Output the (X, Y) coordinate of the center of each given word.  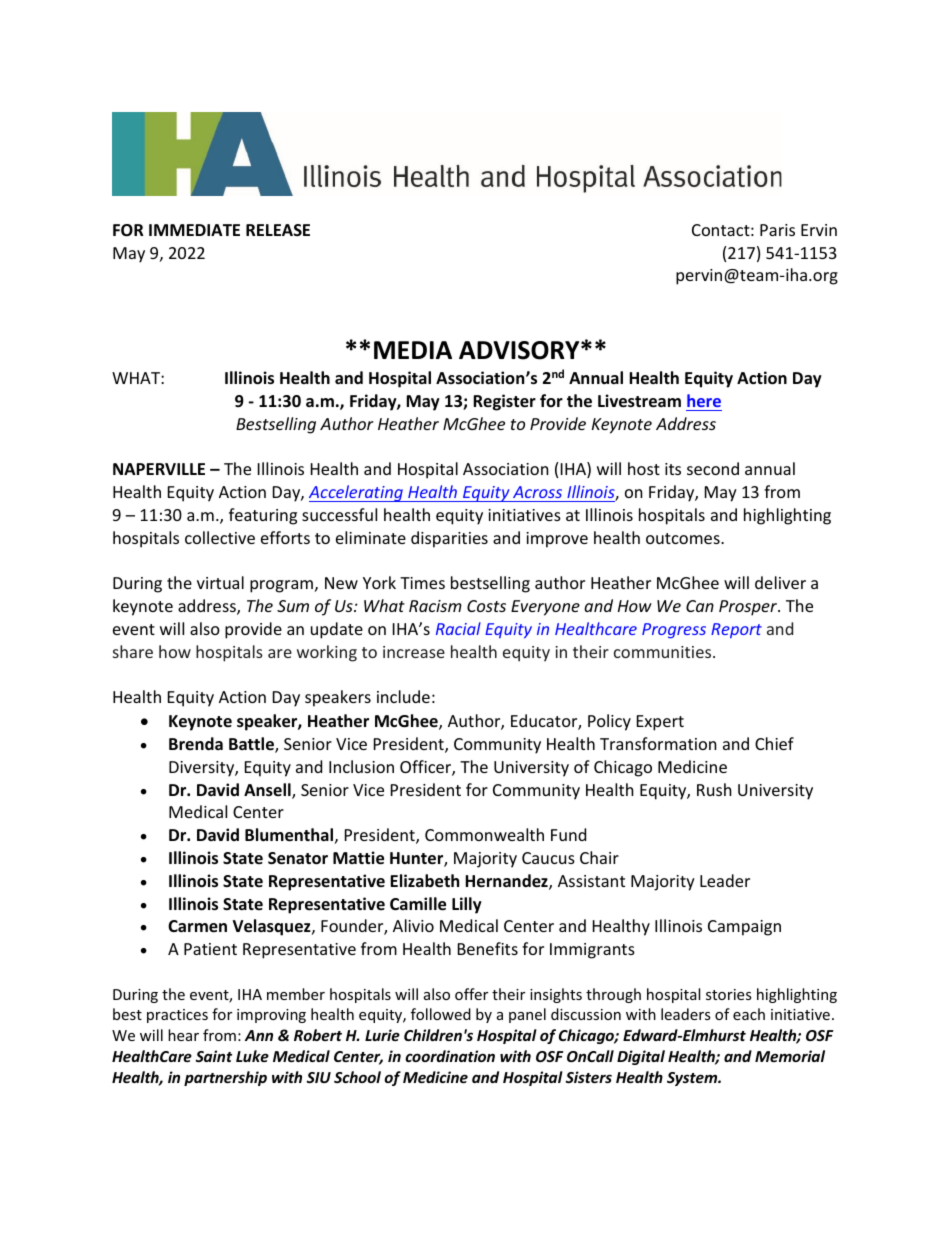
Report (736, 631)
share (133, 651)
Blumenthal (289, 835)
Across (537, 492)
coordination (450, 1056)
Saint (214, 1056)
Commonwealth (484, 834)
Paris (777, 230)
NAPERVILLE (159, 469)
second (713, 468)
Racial (458, 628)
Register (504, 402)
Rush (714, 789)
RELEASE (278, 230)
